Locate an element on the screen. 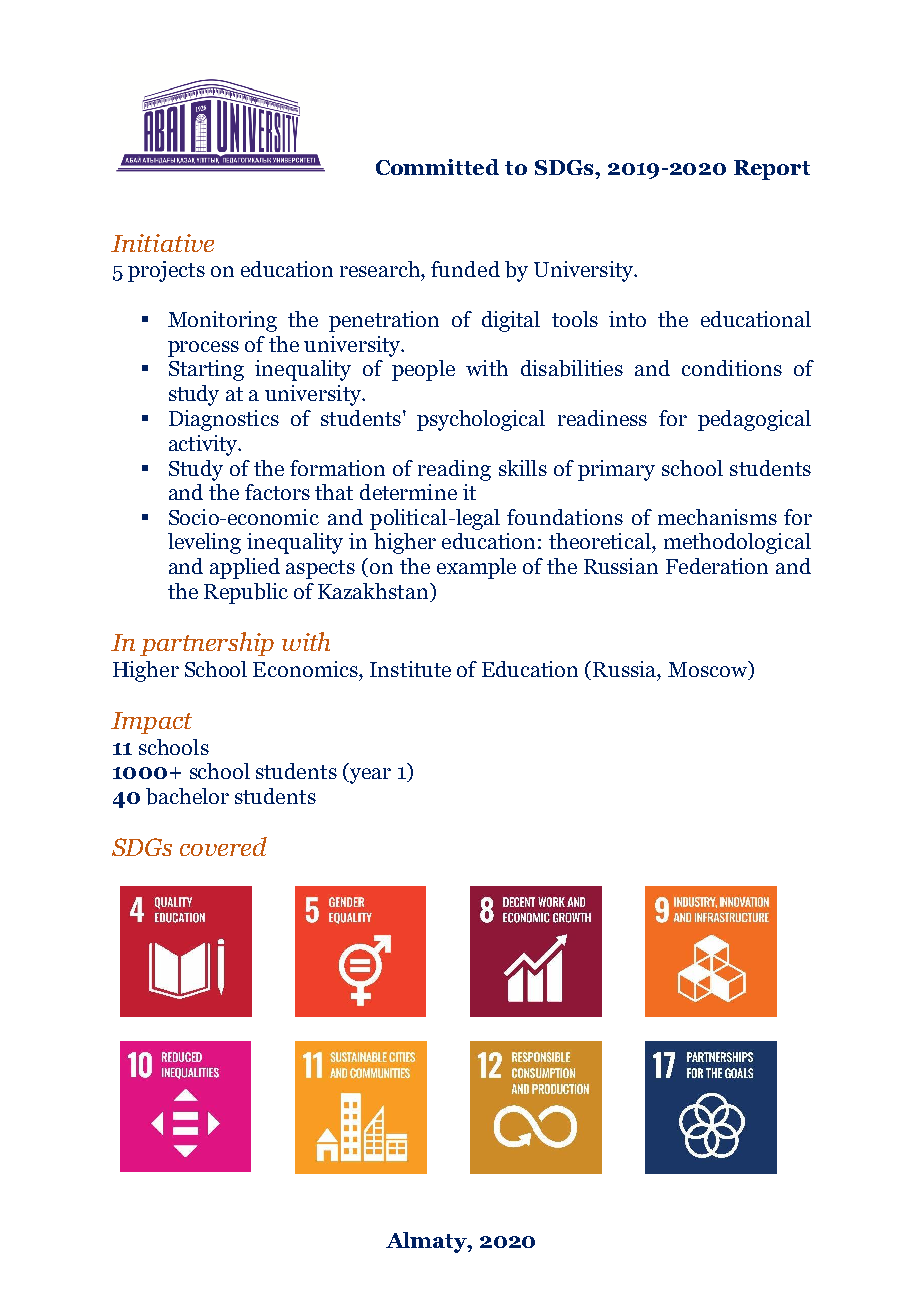 This screenshot has width=924, height=1308. factors is located at coordinates (277, 492).
